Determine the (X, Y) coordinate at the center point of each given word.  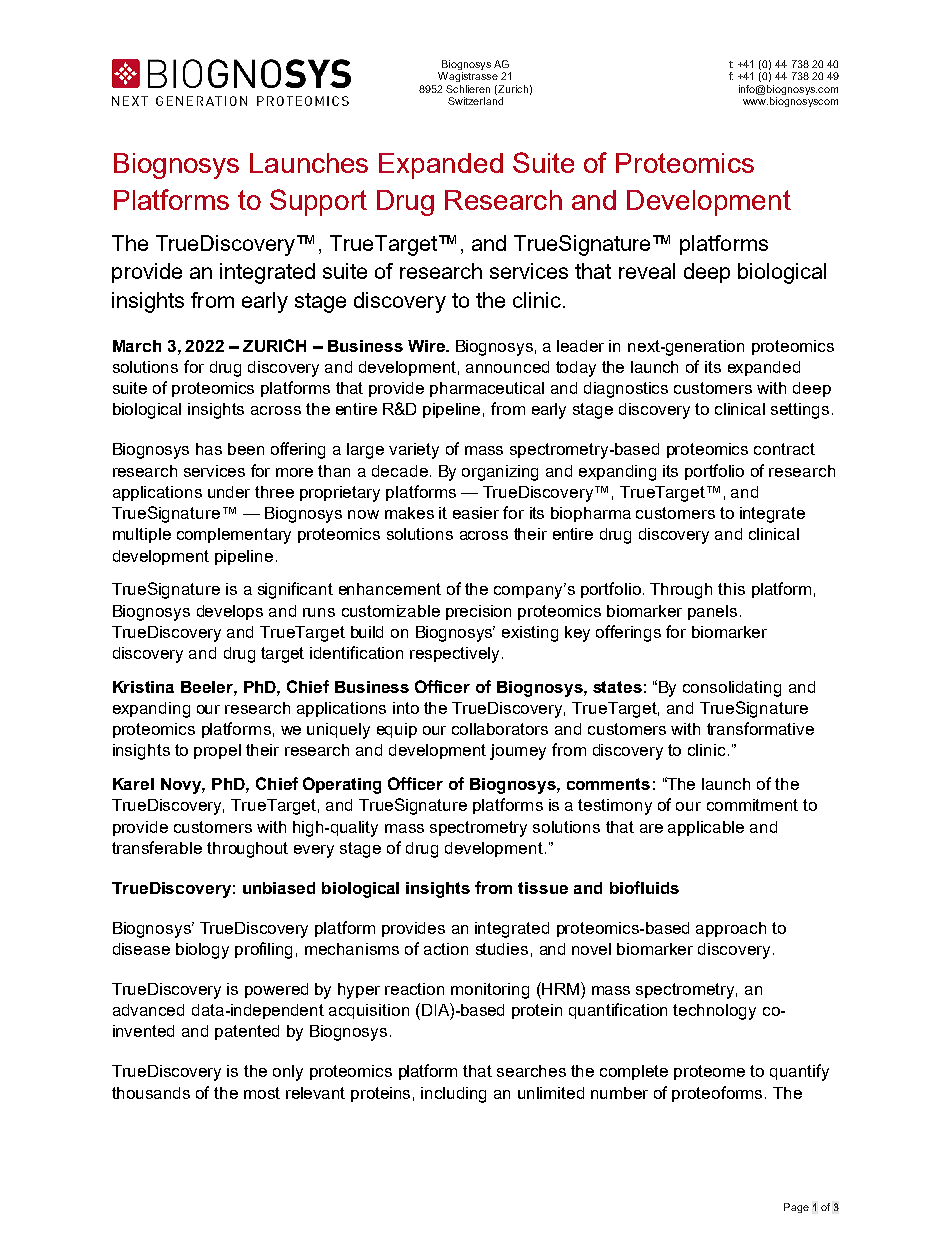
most (262, 1093)
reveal (647, 271)
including (453, 1095)
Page (796, 1208)
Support (318, 202)
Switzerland (475, 101)
